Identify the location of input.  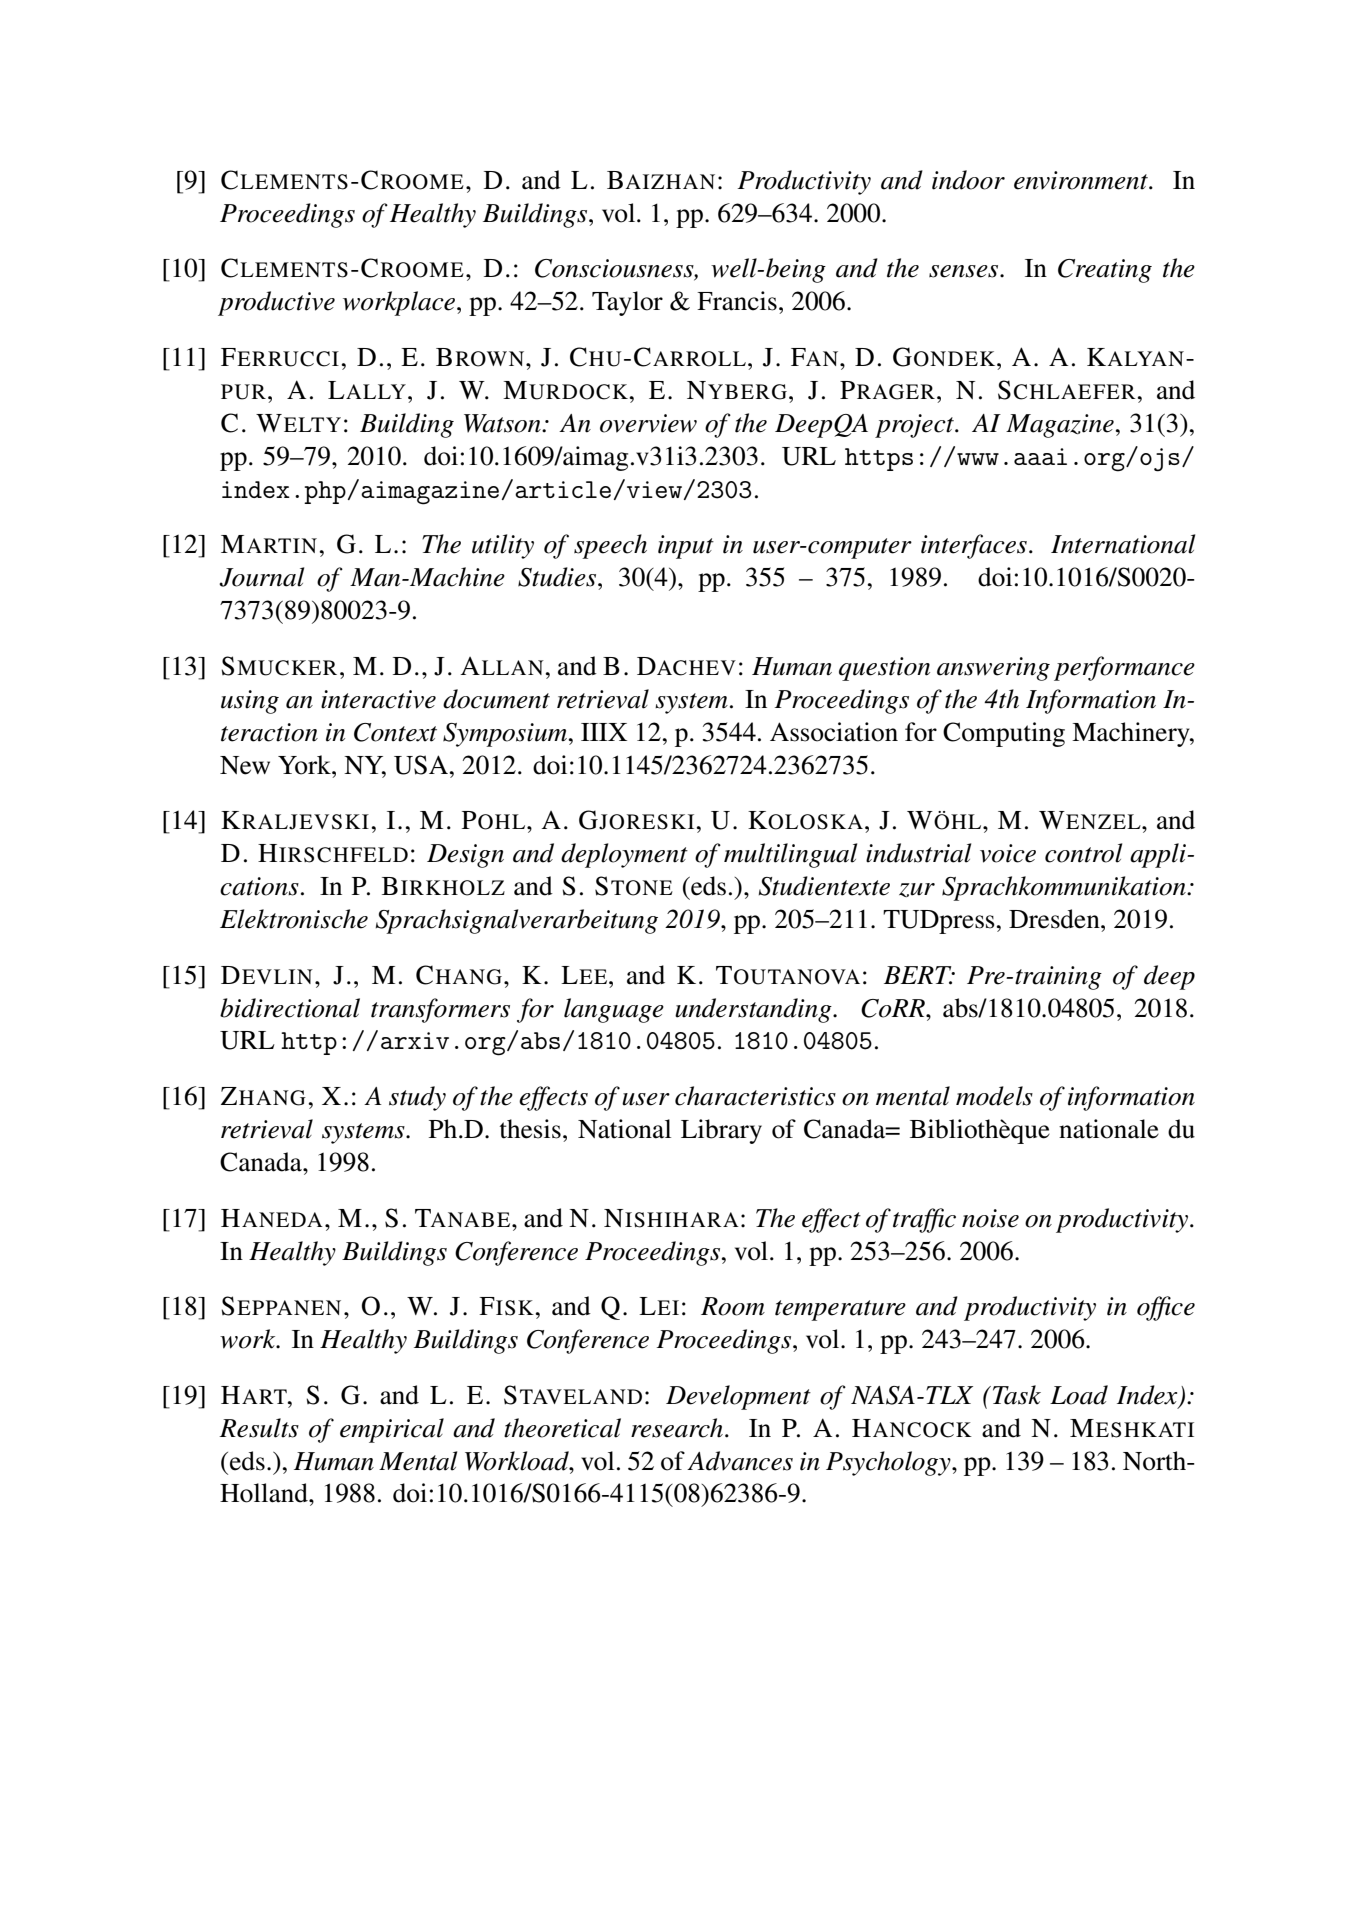
(686, 547).
